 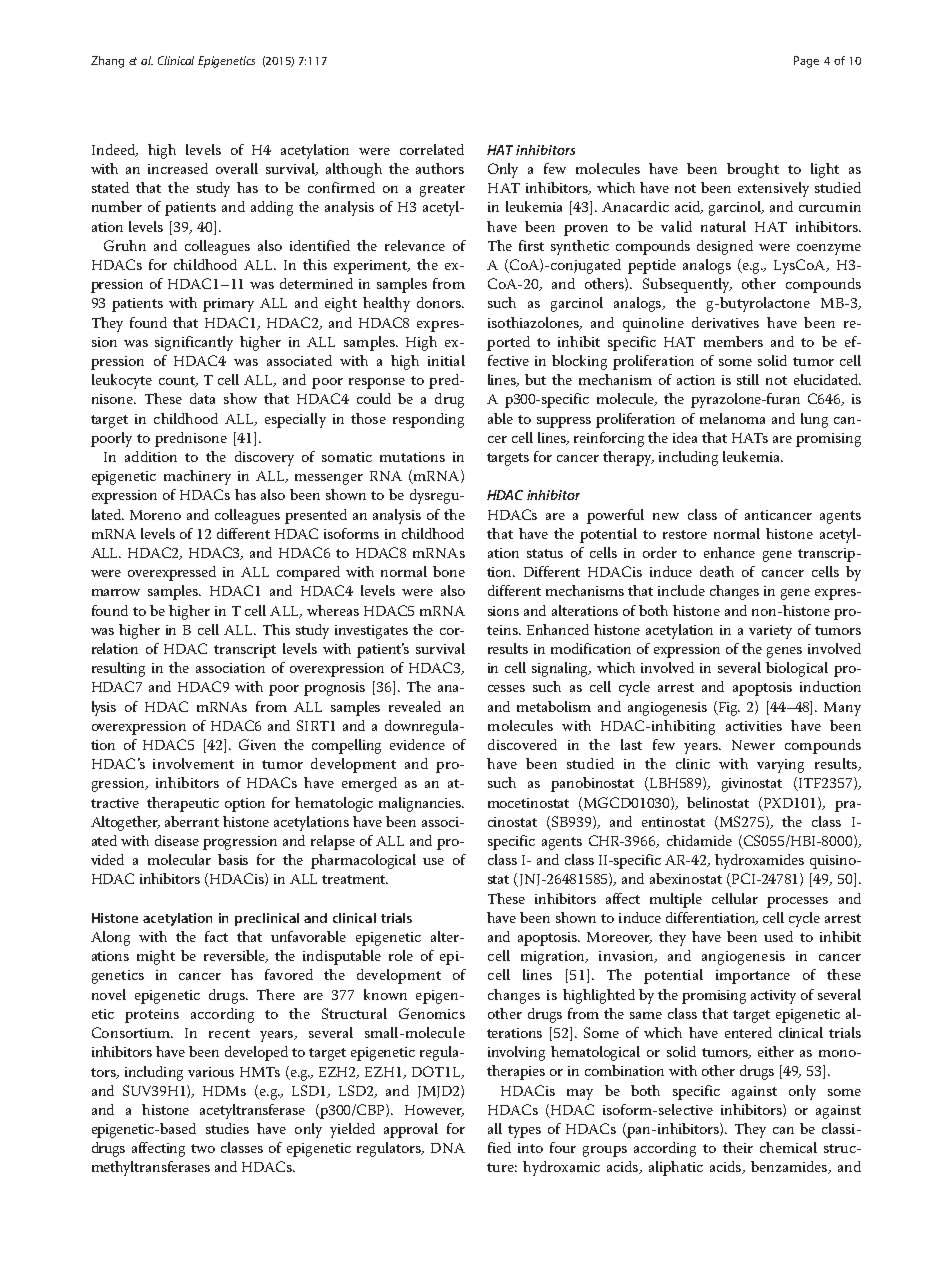 What do you see at coordinates (770, 632) in the screenshot?
I see `variety` at bounding box center [770, 632].
